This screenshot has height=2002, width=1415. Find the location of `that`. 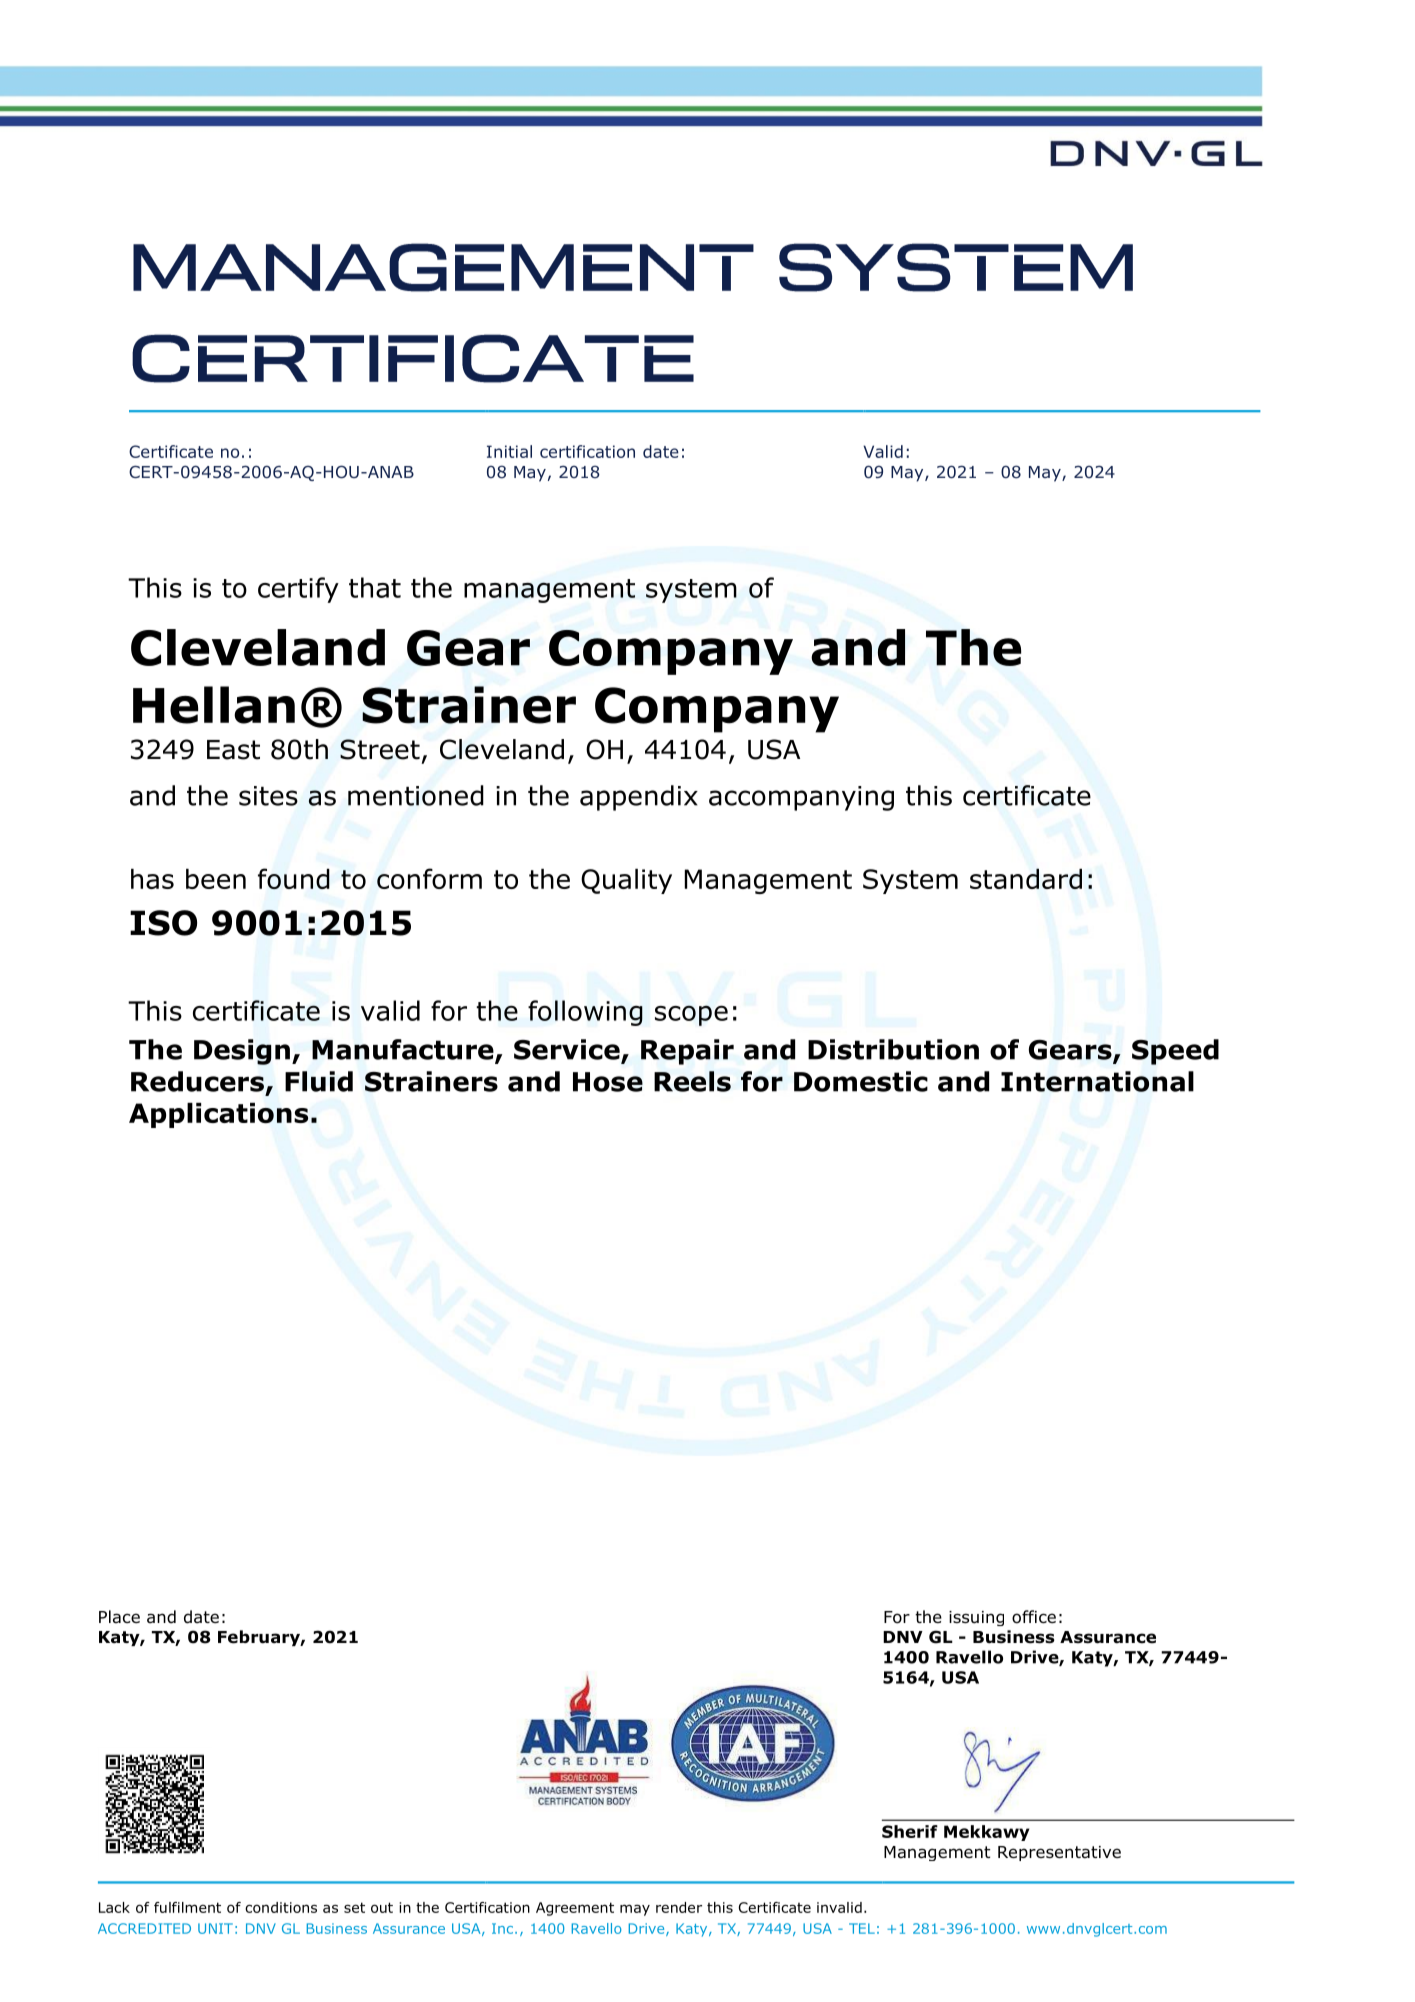

that is located at coordinates (375, 587).
